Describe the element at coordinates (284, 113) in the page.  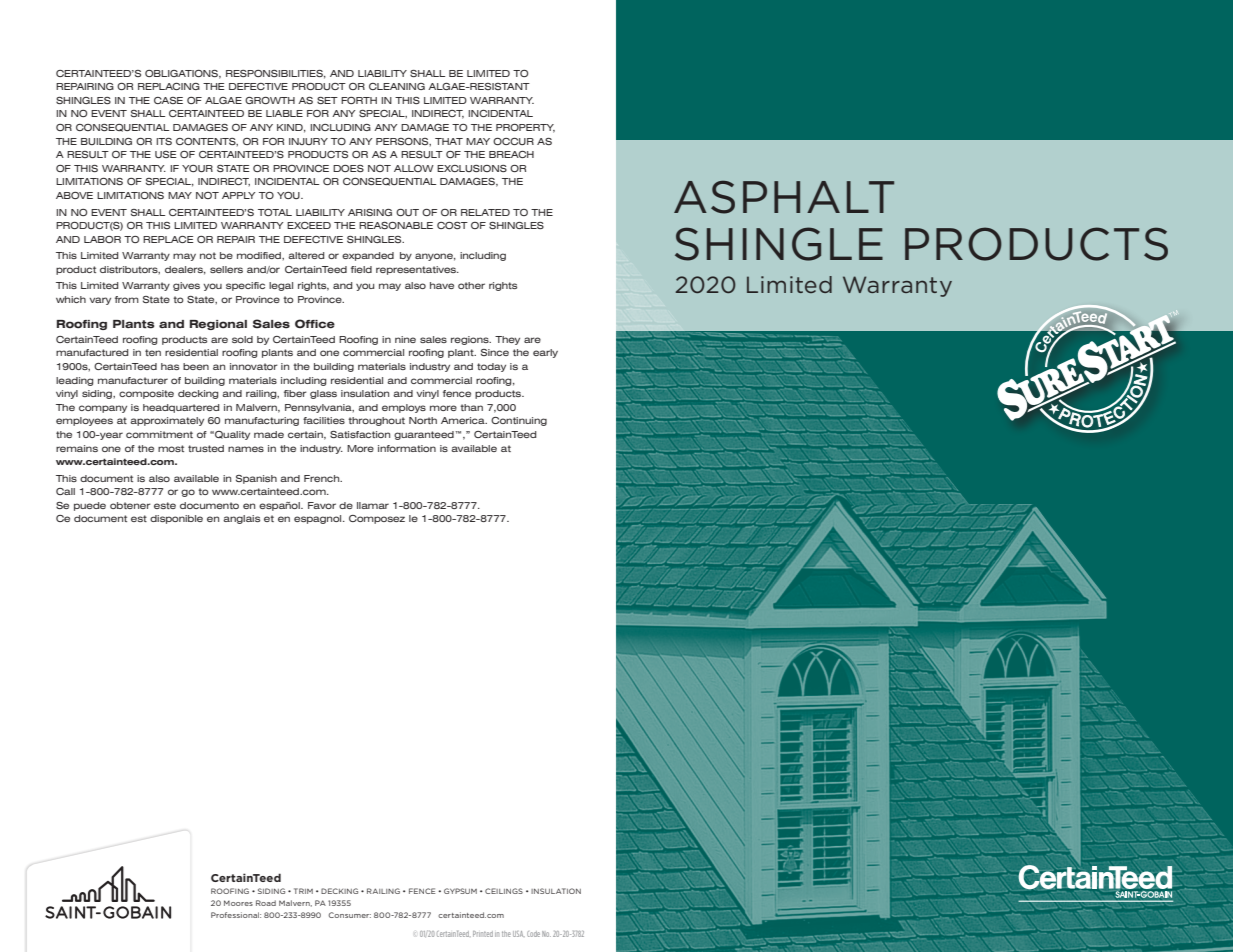
I see `LIABLE` at that location.
